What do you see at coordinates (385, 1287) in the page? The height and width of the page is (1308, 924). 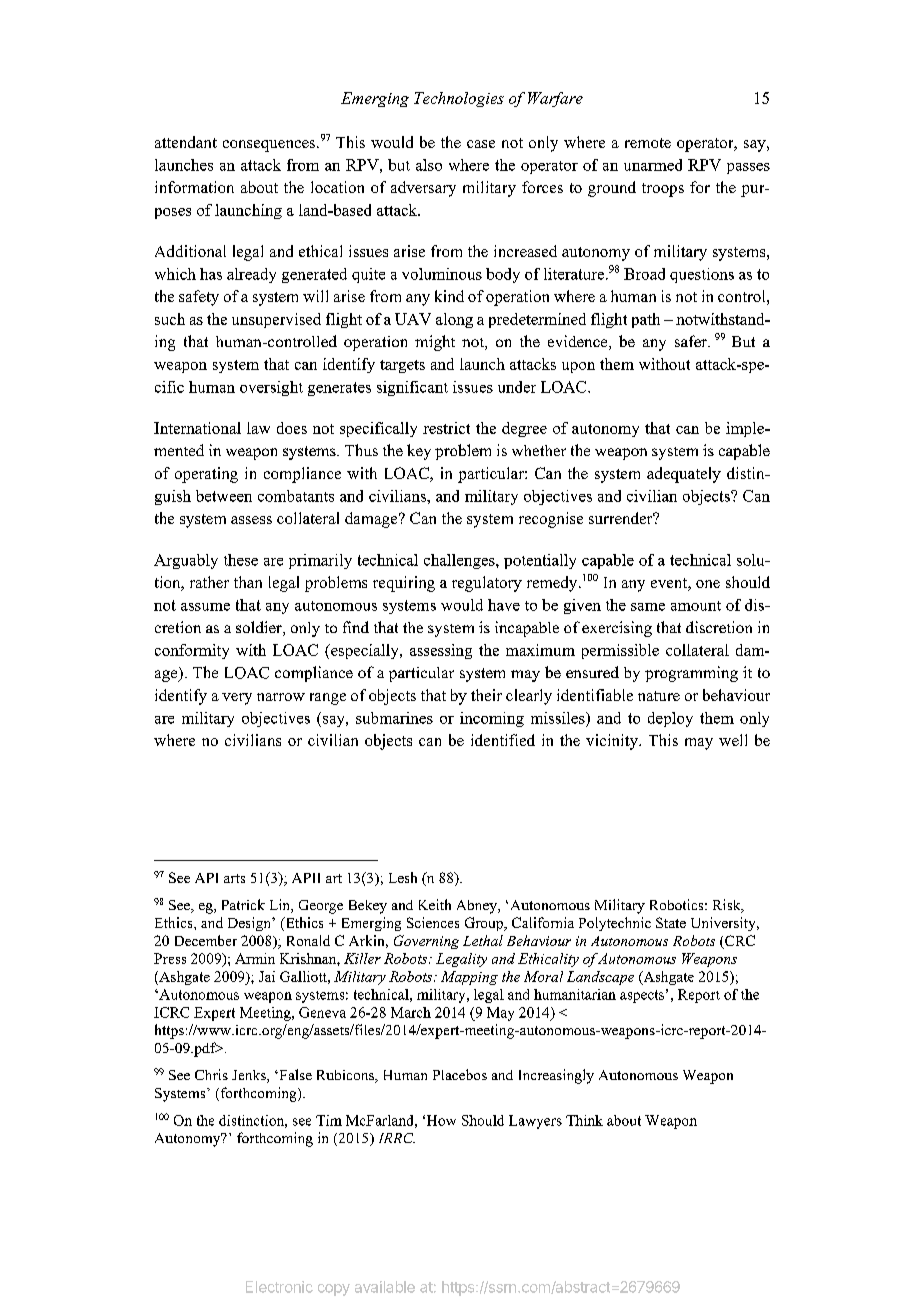 I see `available` at bounding box center [385, 1287].
